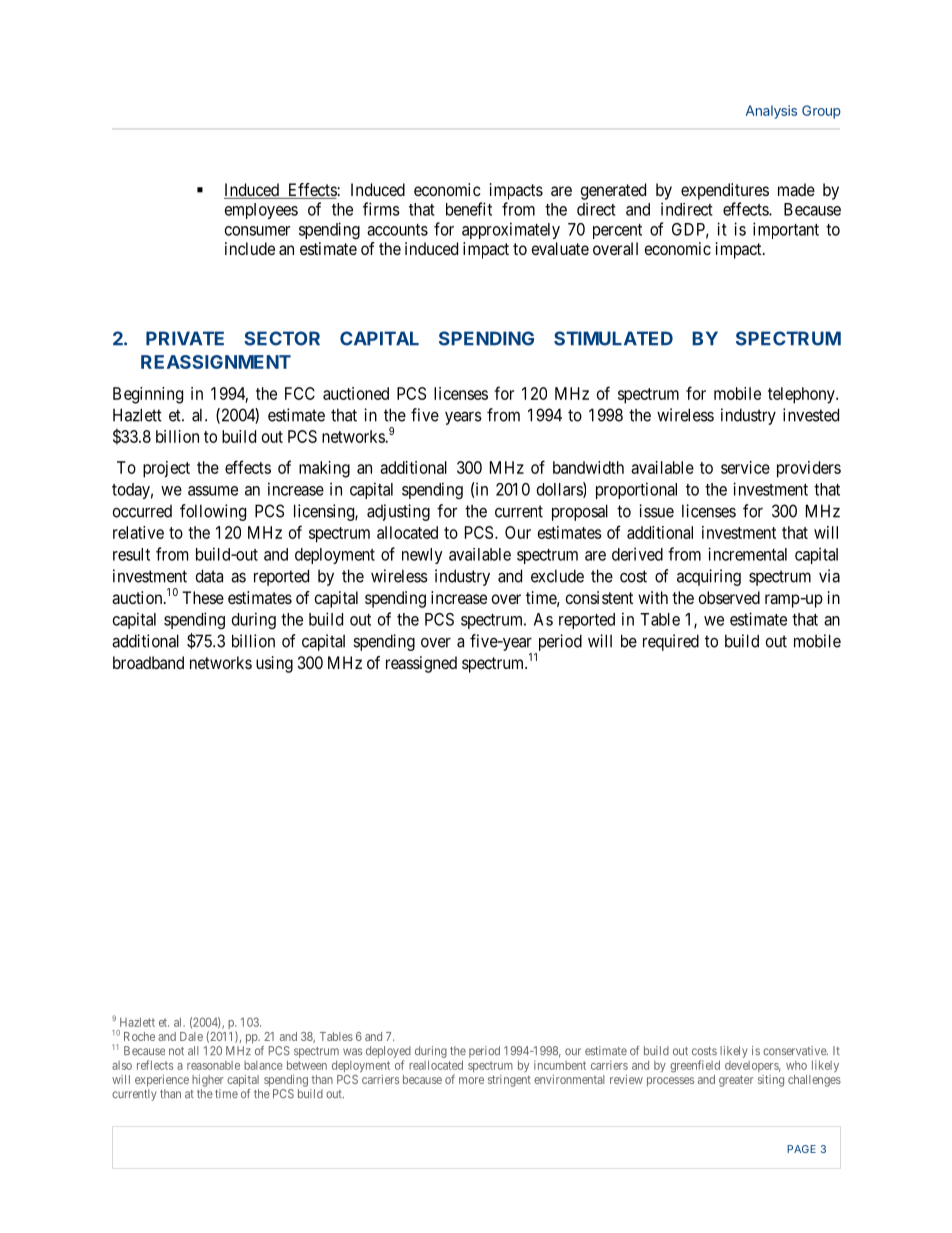 The width and height of the image is (952, 1233). What do you see at coordinates (213, 491) in the image?
I see `assume` at bounding box center [213, 491].
